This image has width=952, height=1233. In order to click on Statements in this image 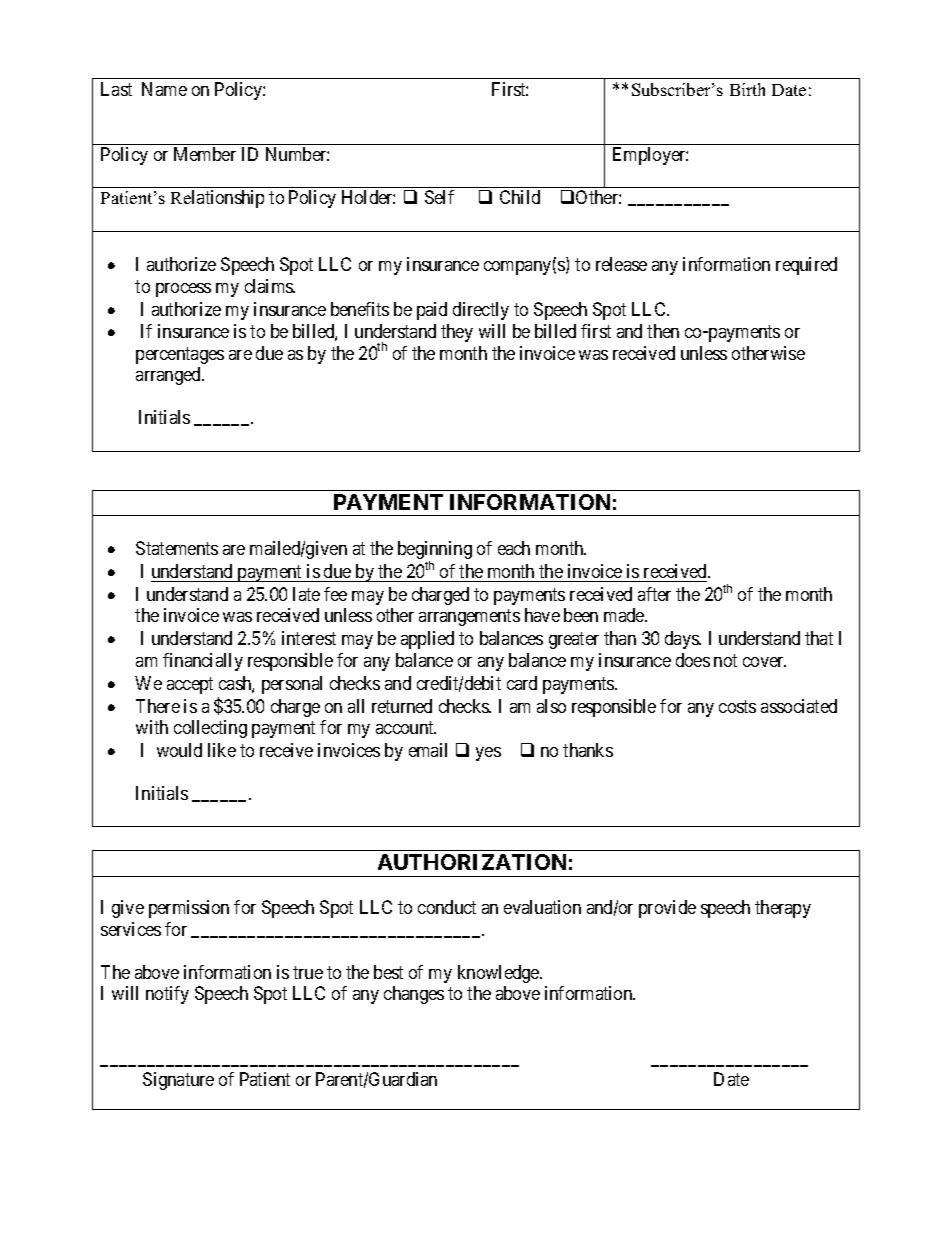, I will do `click(177, 548)`.
